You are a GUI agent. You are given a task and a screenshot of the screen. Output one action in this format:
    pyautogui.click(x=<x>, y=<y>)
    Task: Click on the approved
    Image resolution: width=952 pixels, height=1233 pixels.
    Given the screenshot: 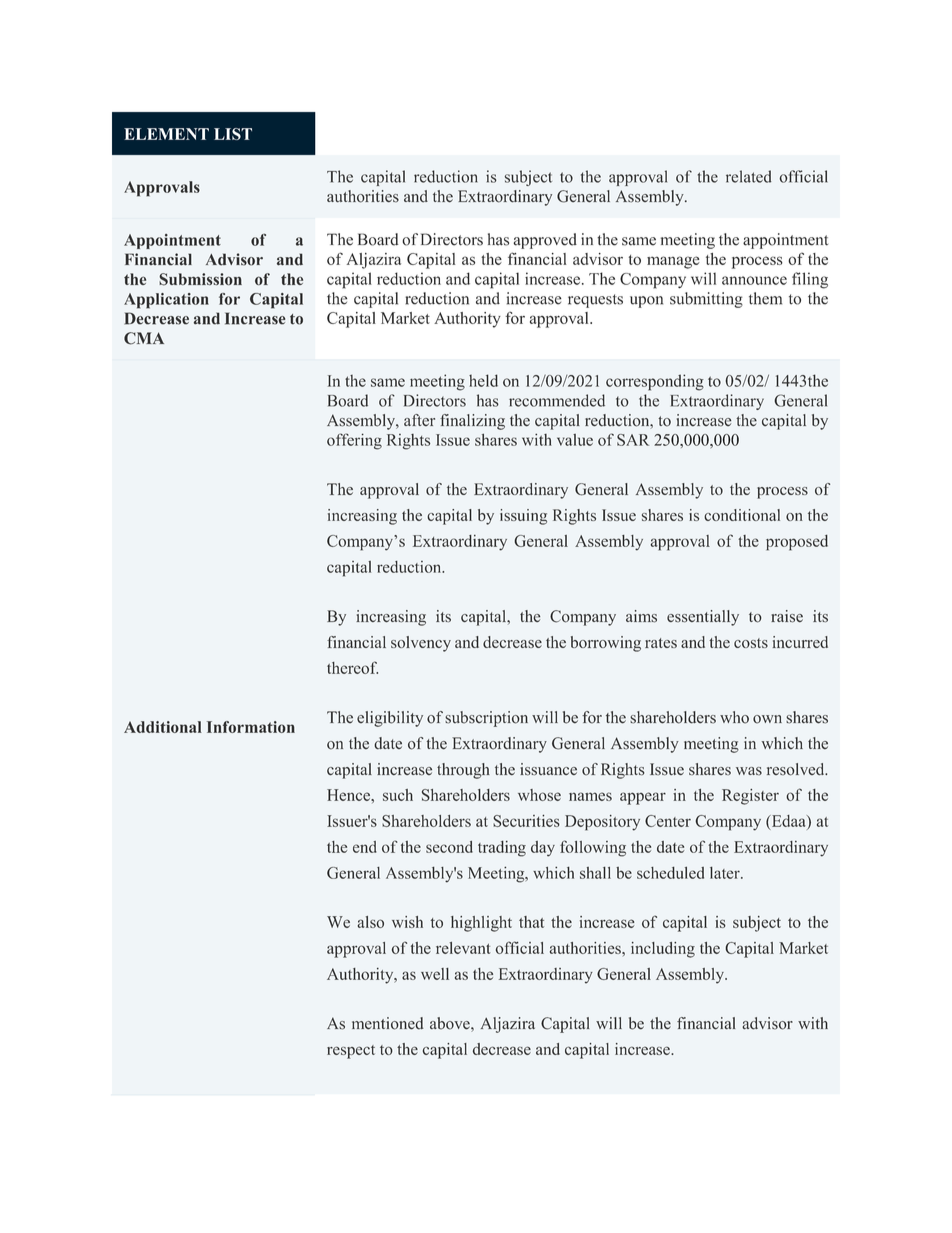 What is the action you would take?
    pyautogui.click(x=545, y=241)
